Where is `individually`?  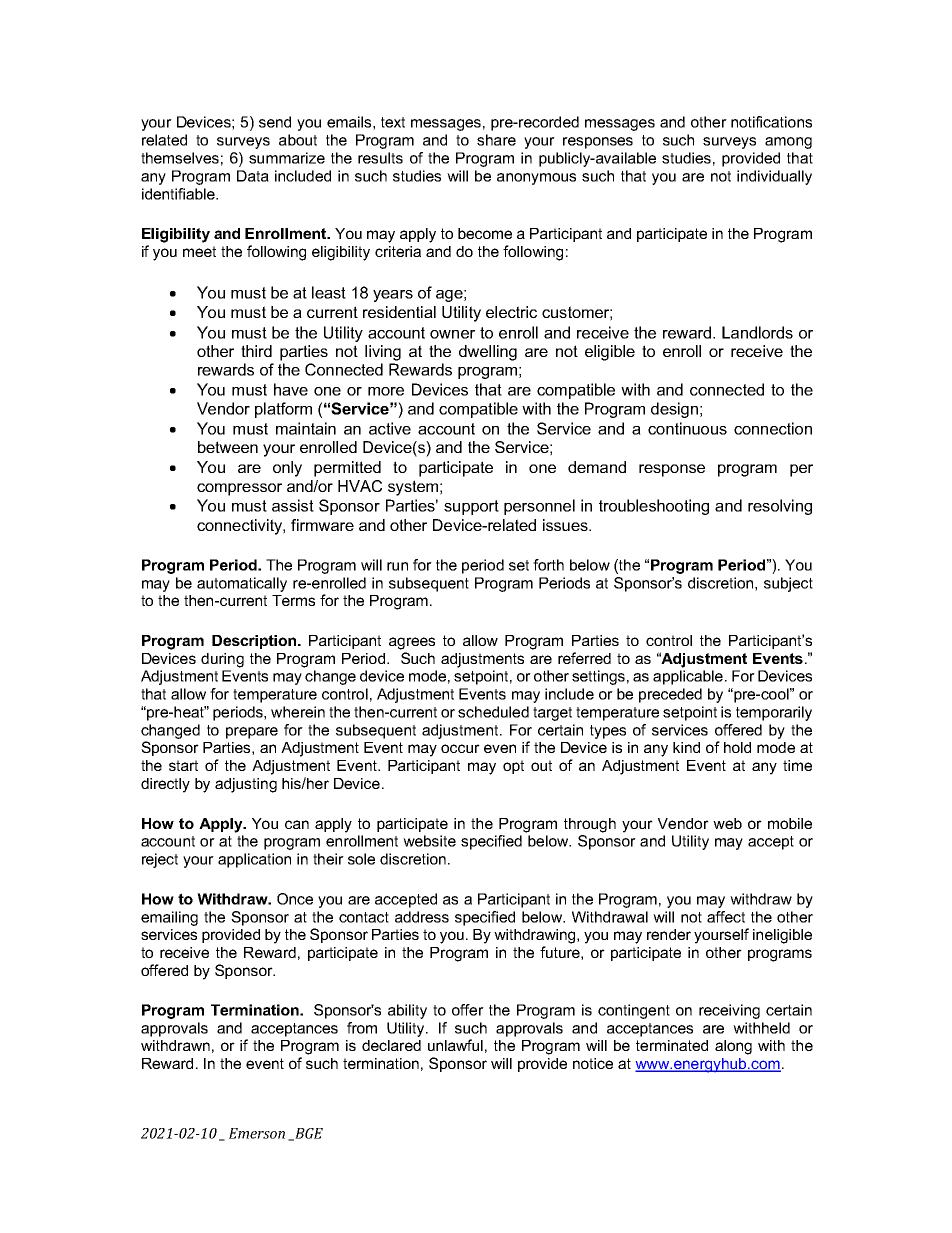 individually is located at coordinates (774, 177).
